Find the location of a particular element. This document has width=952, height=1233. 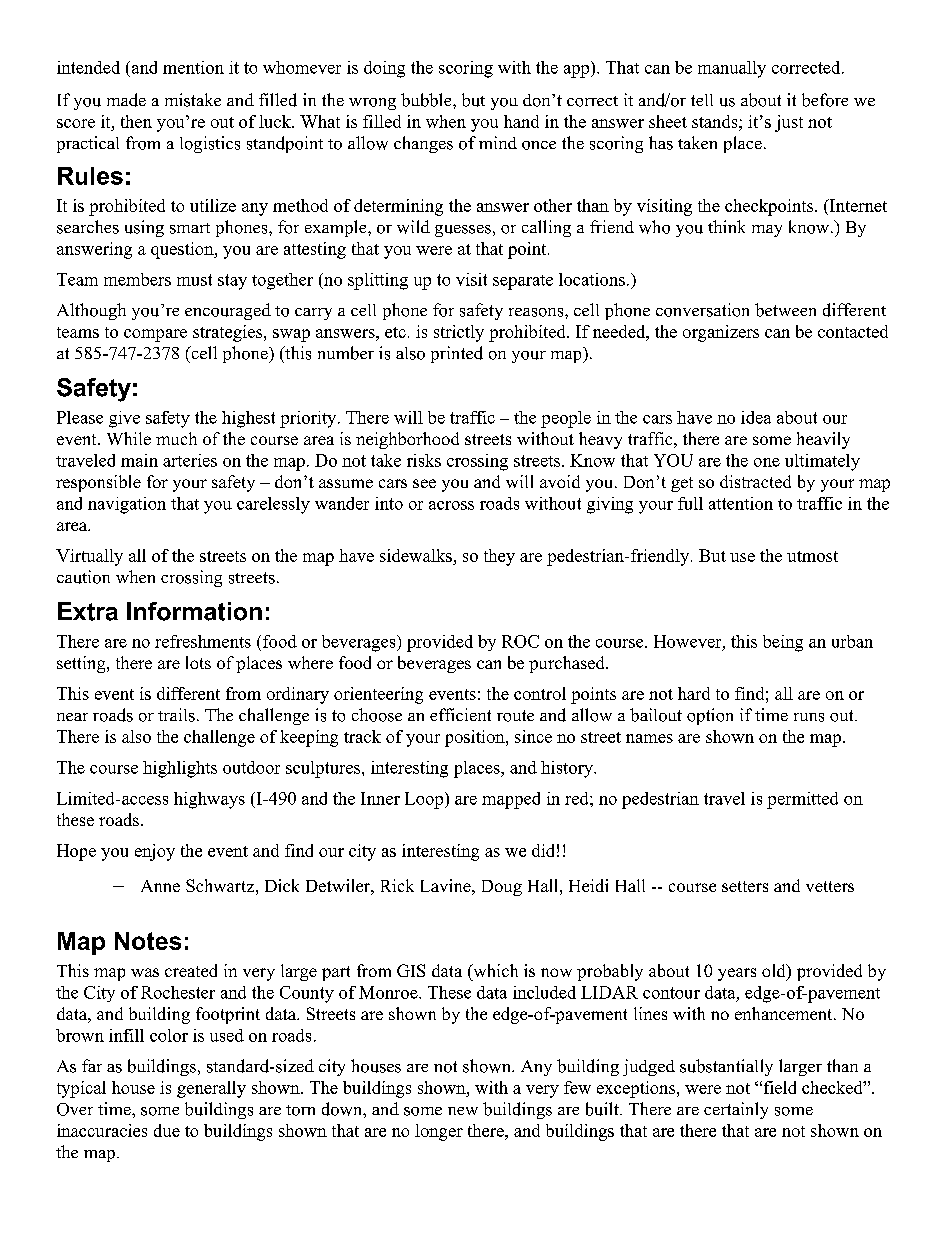

risks is located at coordinates (424, 460).
